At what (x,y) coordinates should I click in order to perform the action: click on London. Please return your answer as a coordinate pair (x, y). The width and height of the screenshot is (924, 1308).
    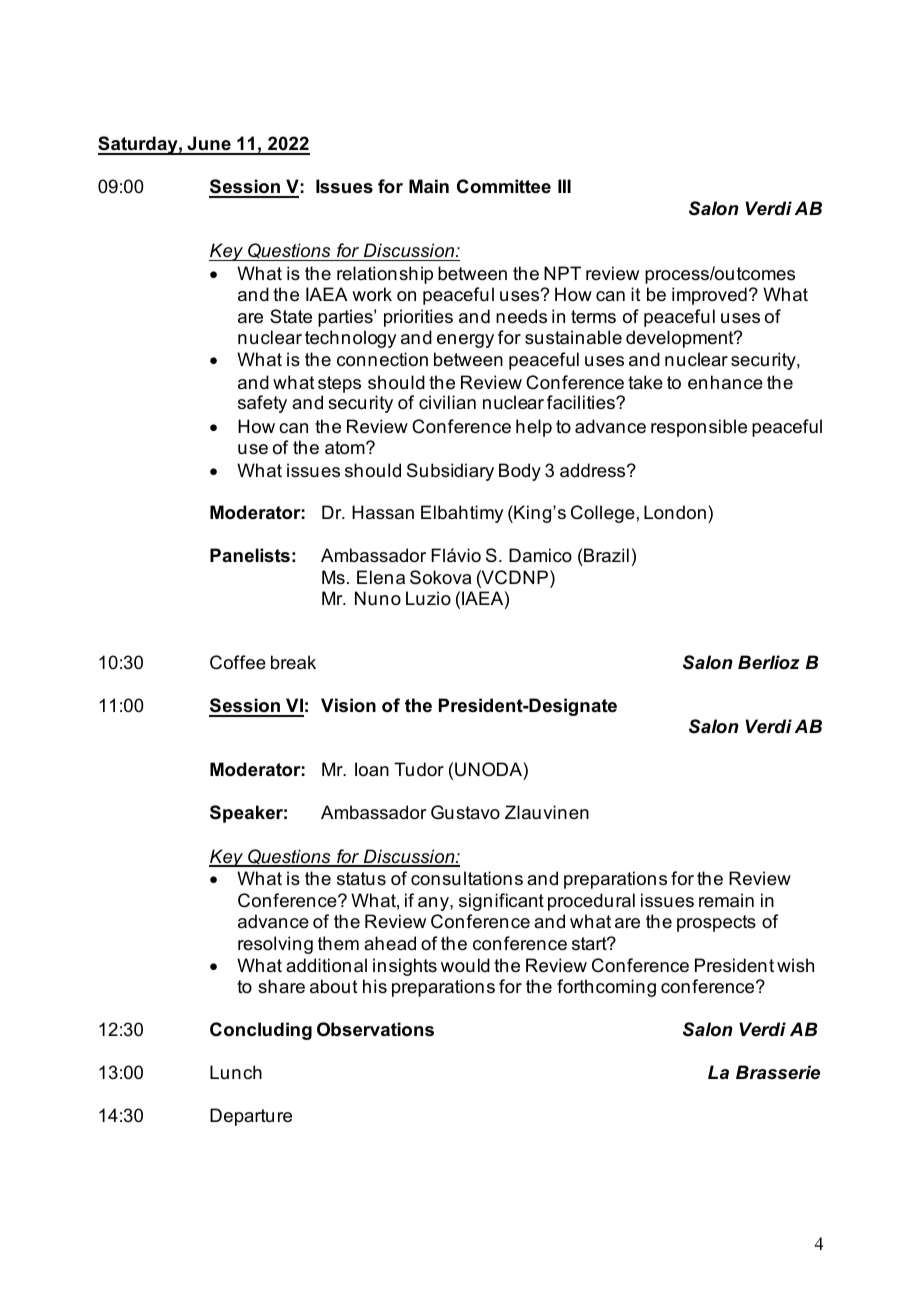
    Looking at the image, I should click on (675, 512).
